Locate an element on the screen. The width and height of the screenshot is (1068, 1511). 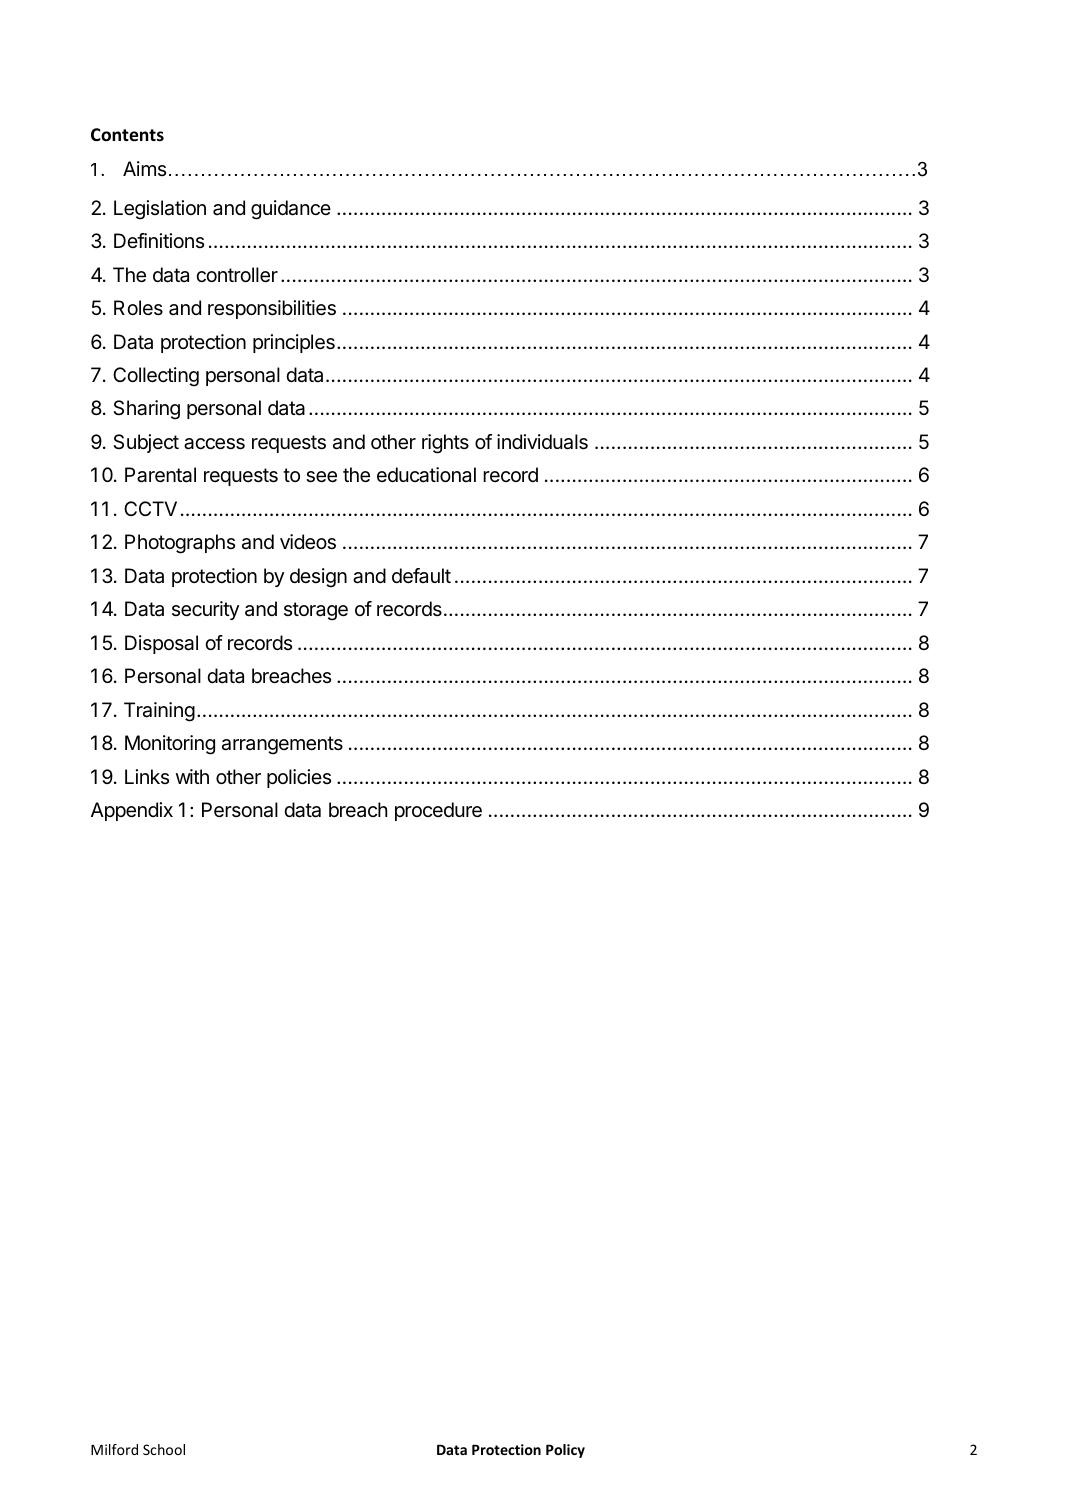
individuals is located at coordinates (542, 442).
